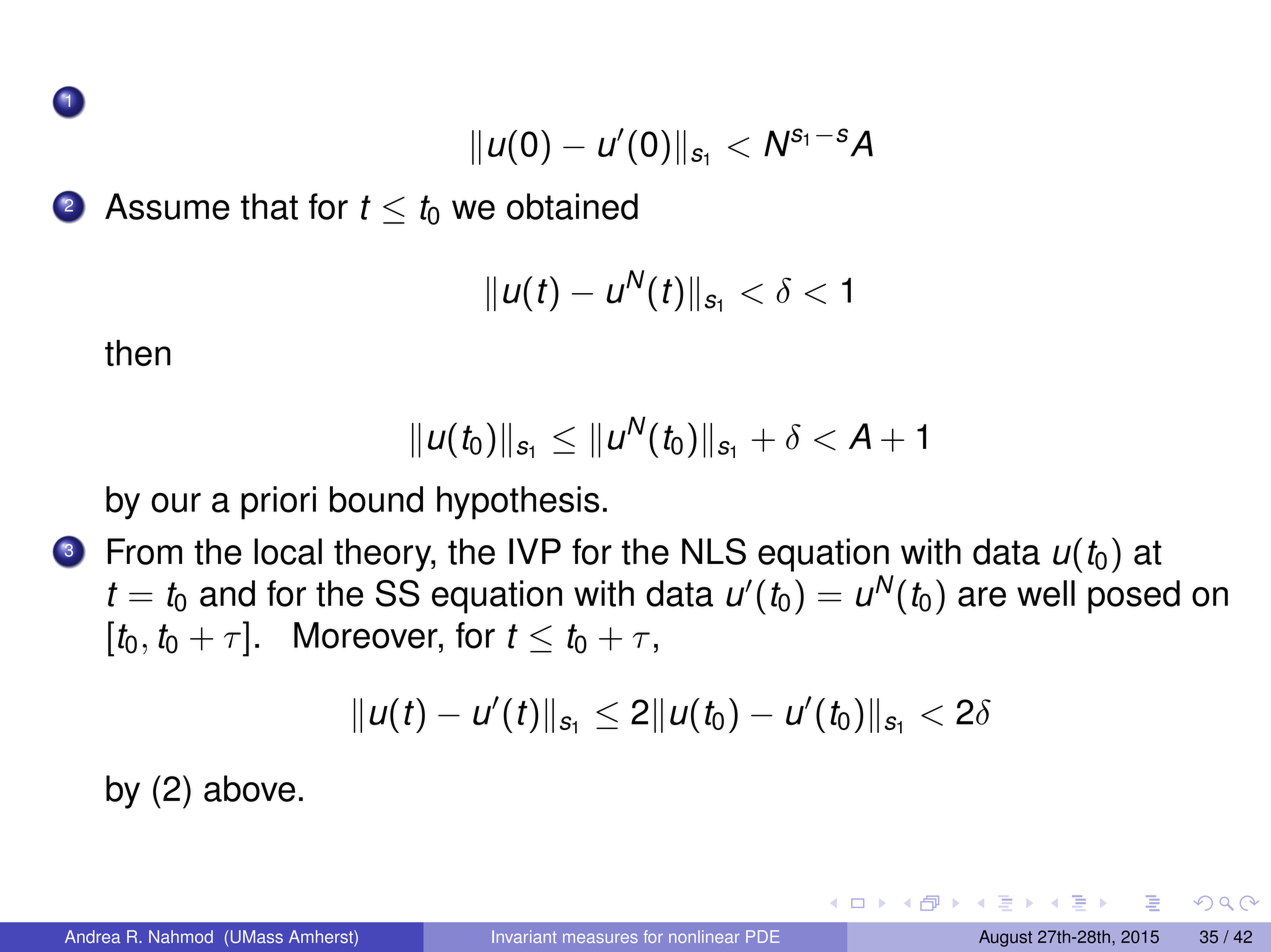 The height and width of the screenshot is (952, 1271). What do you see at coordinates (249, 788) in the screenshot?
I see `above` at bounding box center [249, 788].
